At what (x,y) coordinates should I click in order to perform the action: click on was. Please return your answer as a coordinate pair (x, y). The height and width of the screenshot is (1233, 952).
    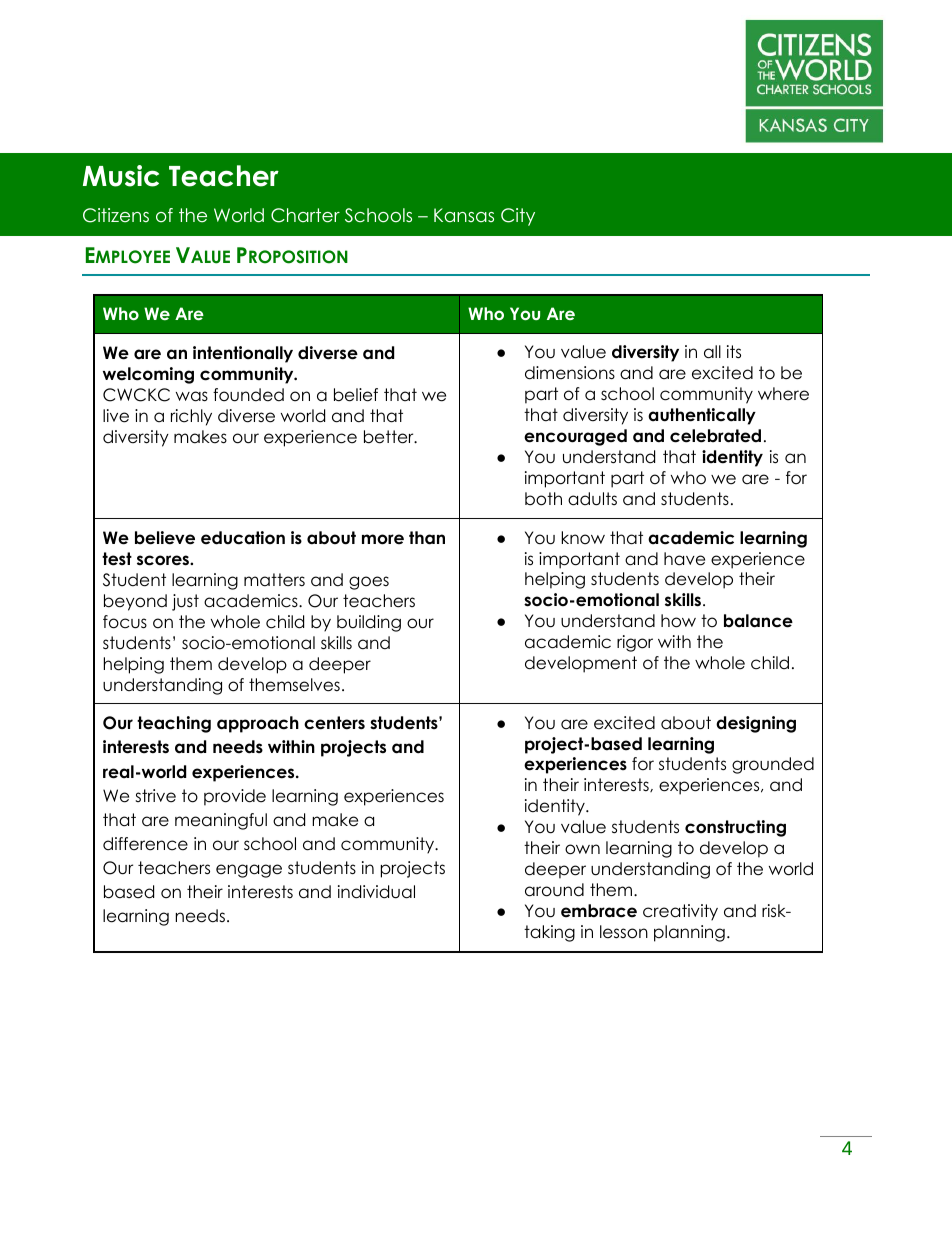
    Looking at the image, I should click on (192, 396).
